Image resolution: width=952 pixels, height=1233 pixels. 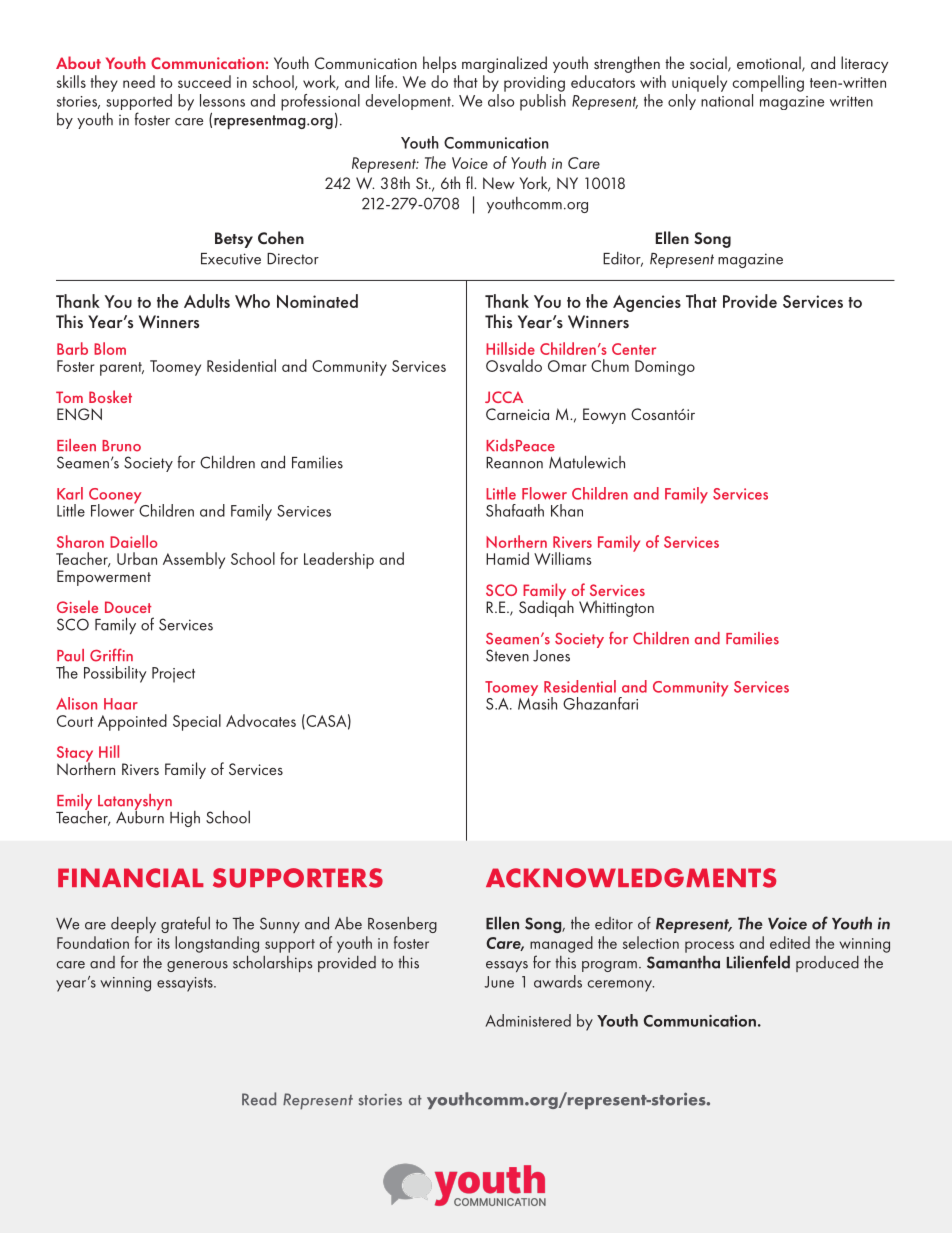 I want to click on Omar, so click(x=567, y=366).
